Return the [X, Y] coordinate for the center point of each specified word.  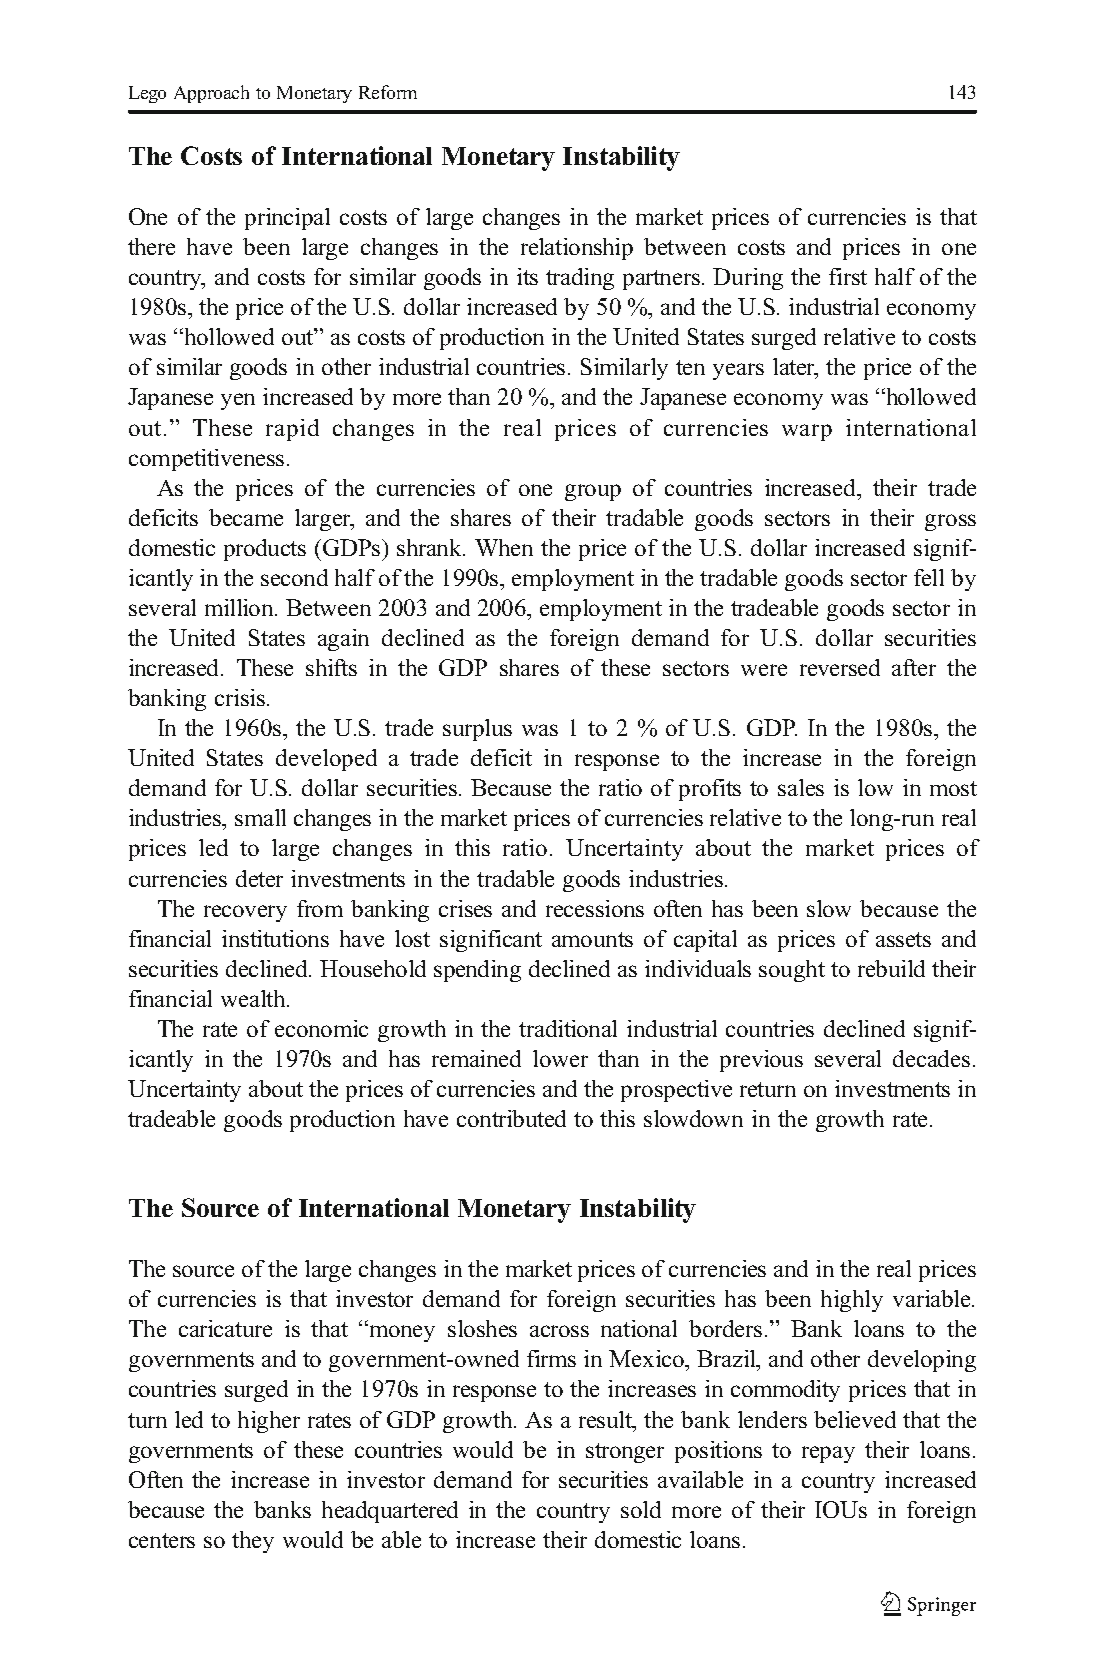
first [848, 276]
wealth [254, 998]
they [253, 1542]
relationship [577, 249]
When [504, 547]
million [240, 607]
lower [560, 1058]
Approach [211, 94]
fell [929, 577]
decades [931, 1058]
